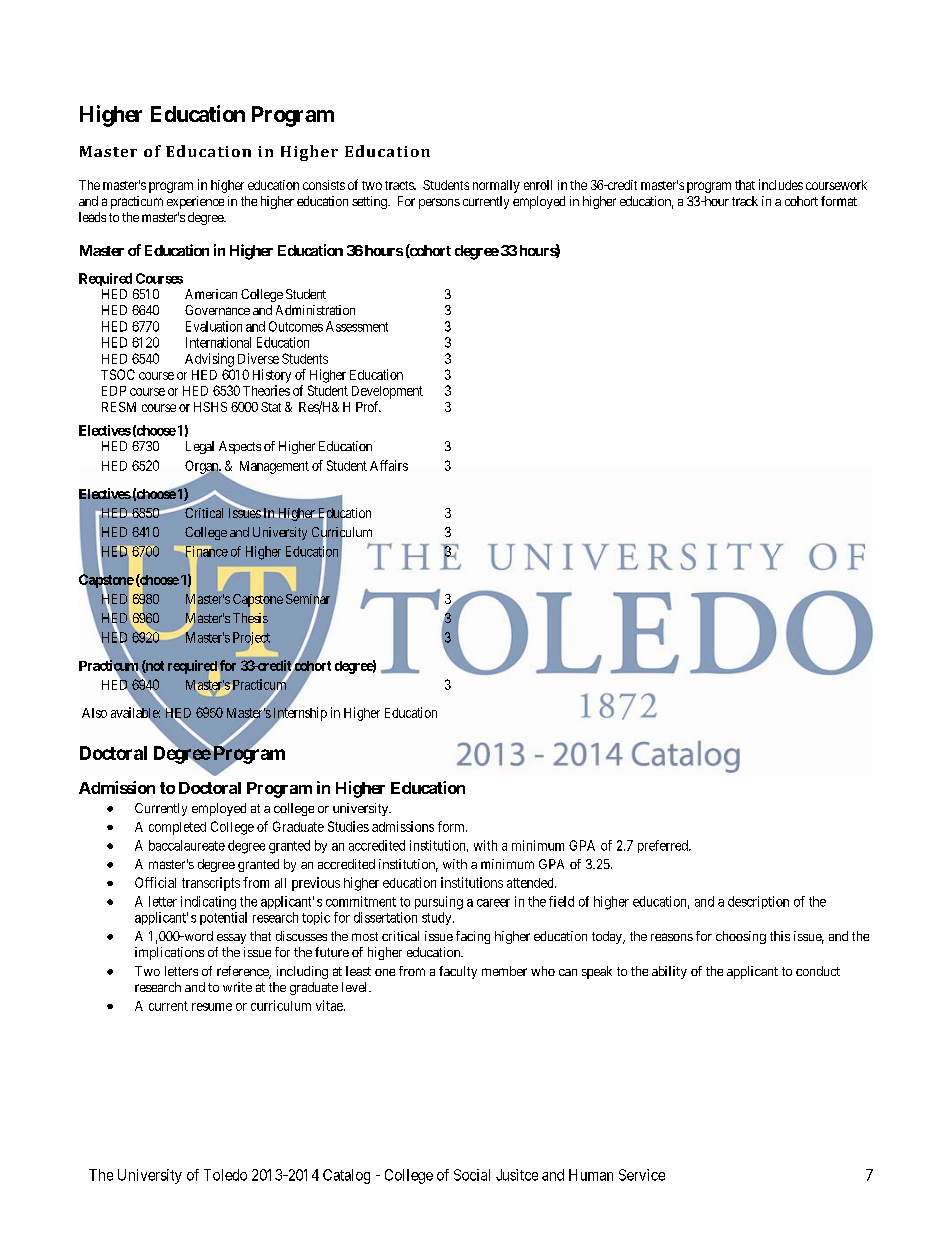 This screenshot has width=952, height=1233. Describe the element at coordinates (439, 203) in the screenshot. I see `persons` at that location.
